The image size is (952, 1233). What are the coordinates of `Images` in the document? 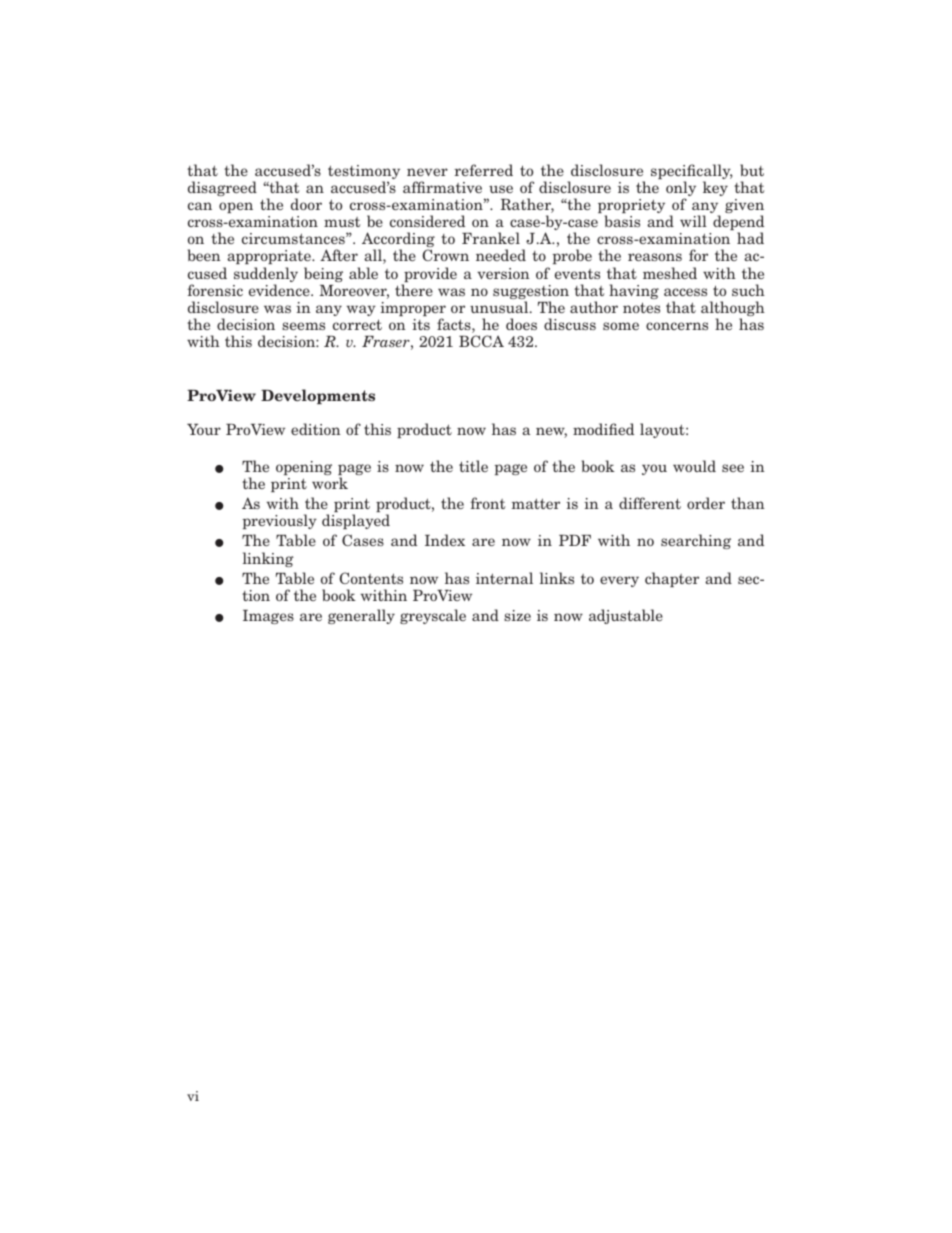 It's located at (268, 617).
